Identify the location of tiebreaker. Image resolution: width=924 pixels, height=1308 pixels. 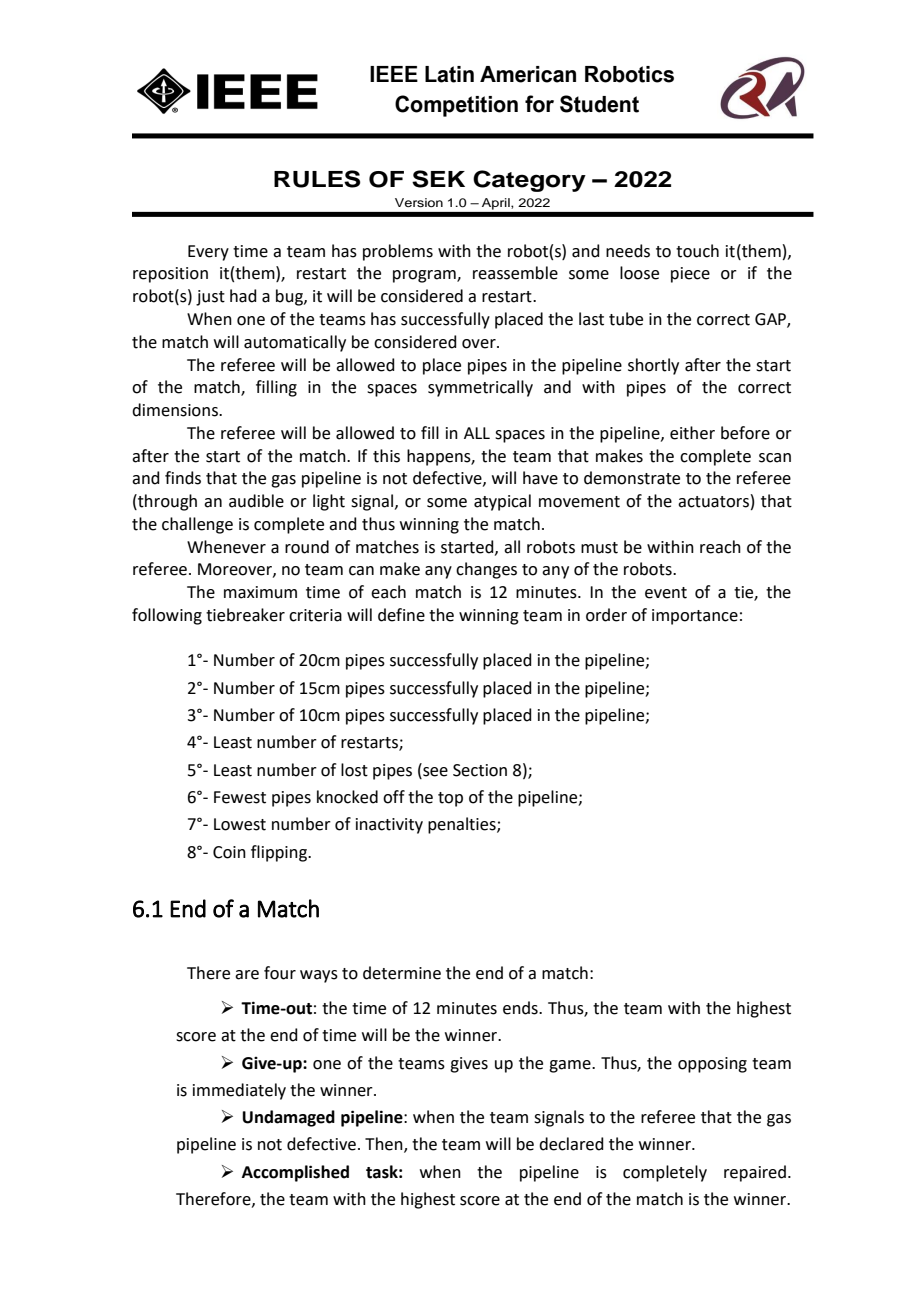
(245, 615).
